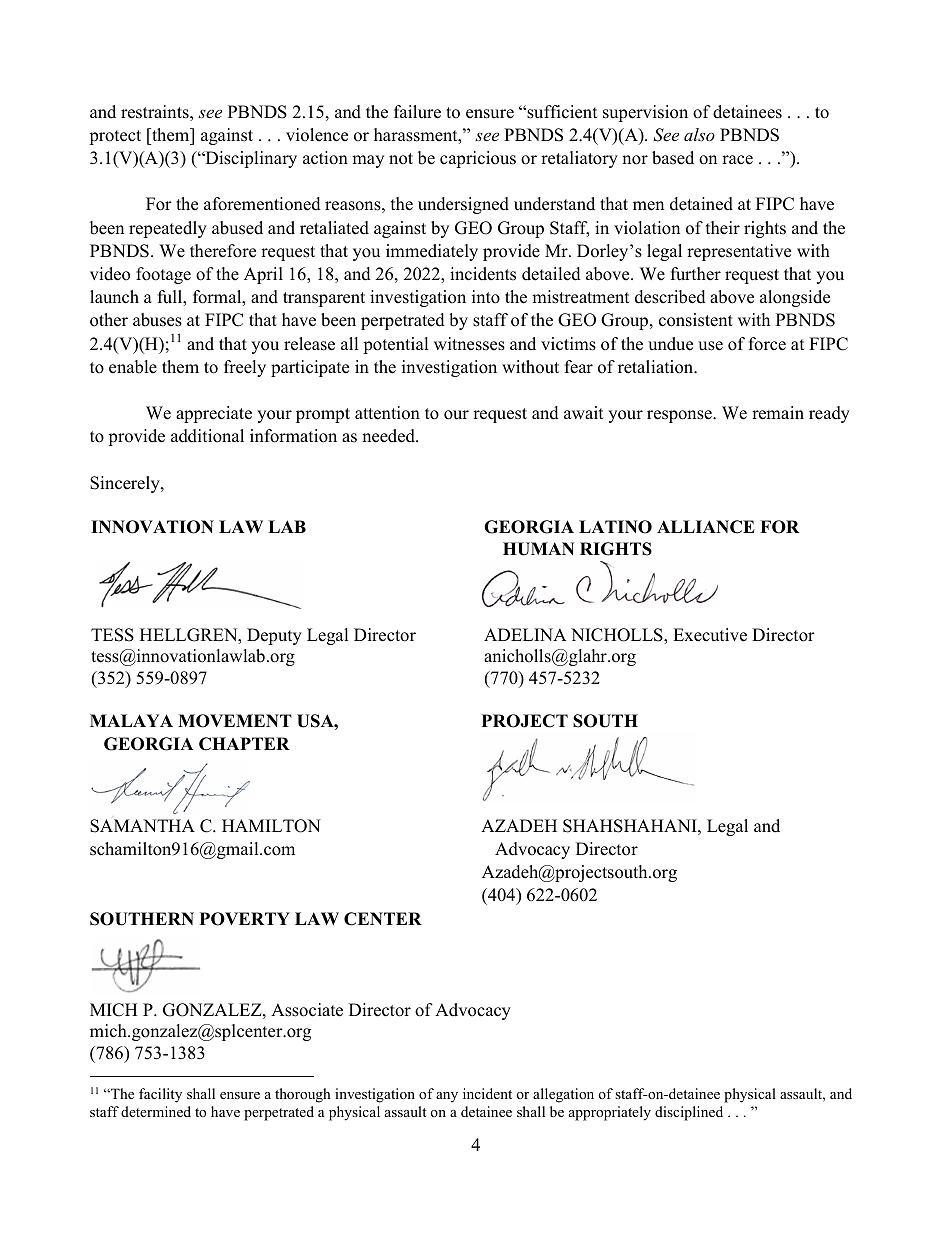 This screenshot has width=952, height=1233. I want to click on capricious, so click(478, 159).
